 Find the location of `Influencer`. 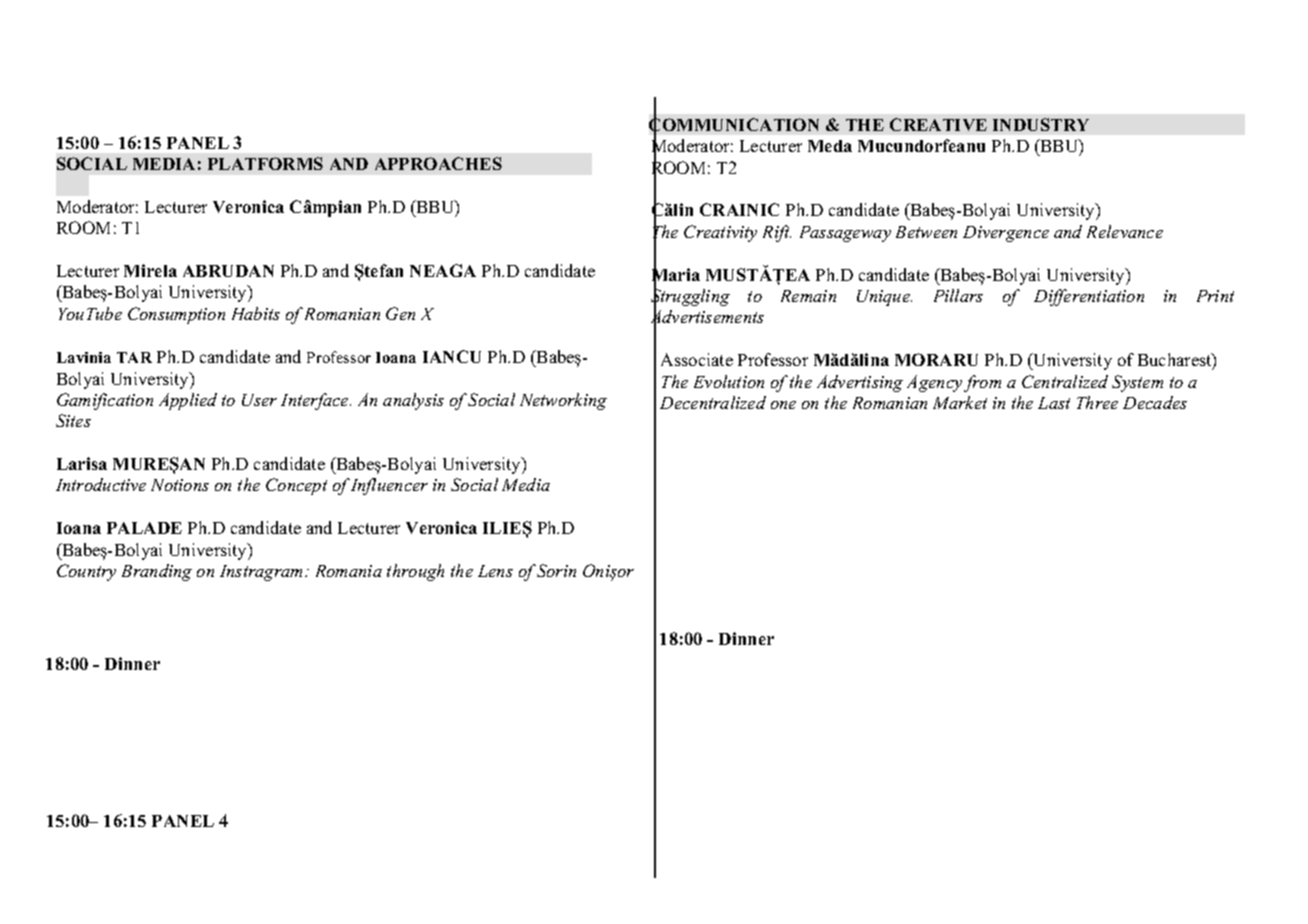

Influencer is located at coordinates (389, 486).
